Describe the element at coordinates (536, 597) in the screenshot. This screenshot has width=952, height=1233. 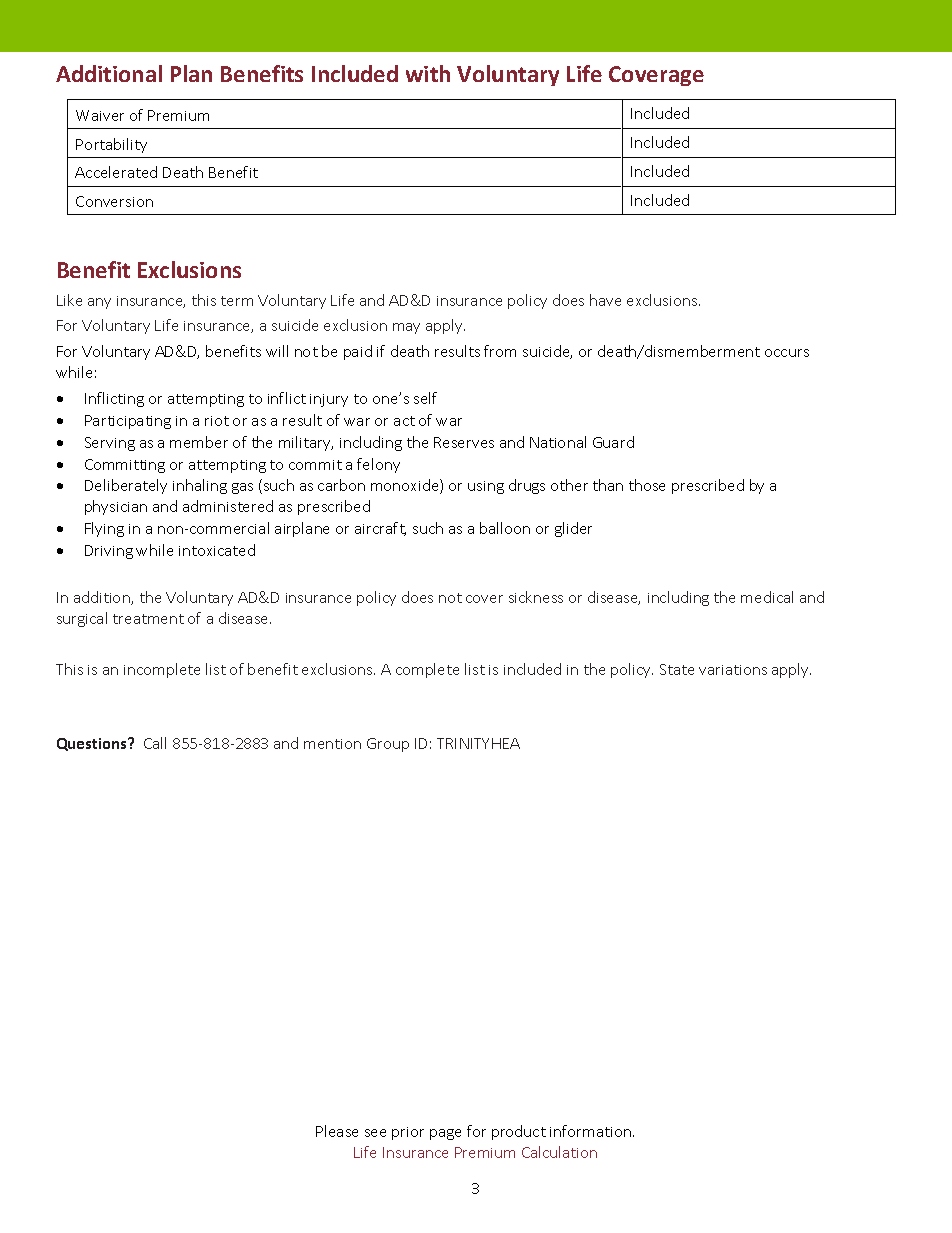
I see `sickness` at that location.
